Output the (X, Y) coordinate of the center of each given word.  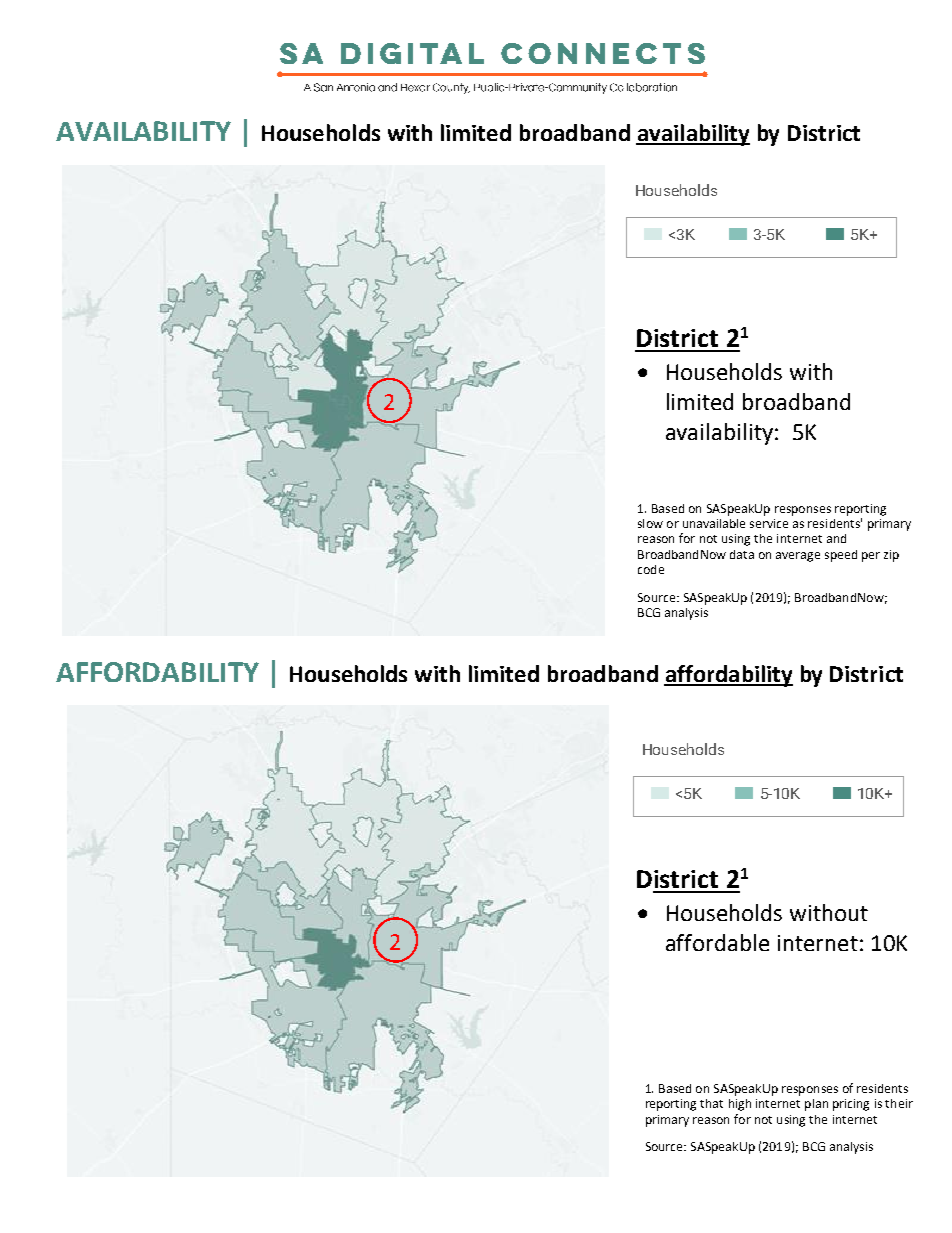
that (711, 1103)
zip (891, 556)
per (871, 557)
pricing (851, 1105)
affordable (717, 942)
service (769, 523)
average (798, 557)
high (740, 1105)
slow (650, 523)
